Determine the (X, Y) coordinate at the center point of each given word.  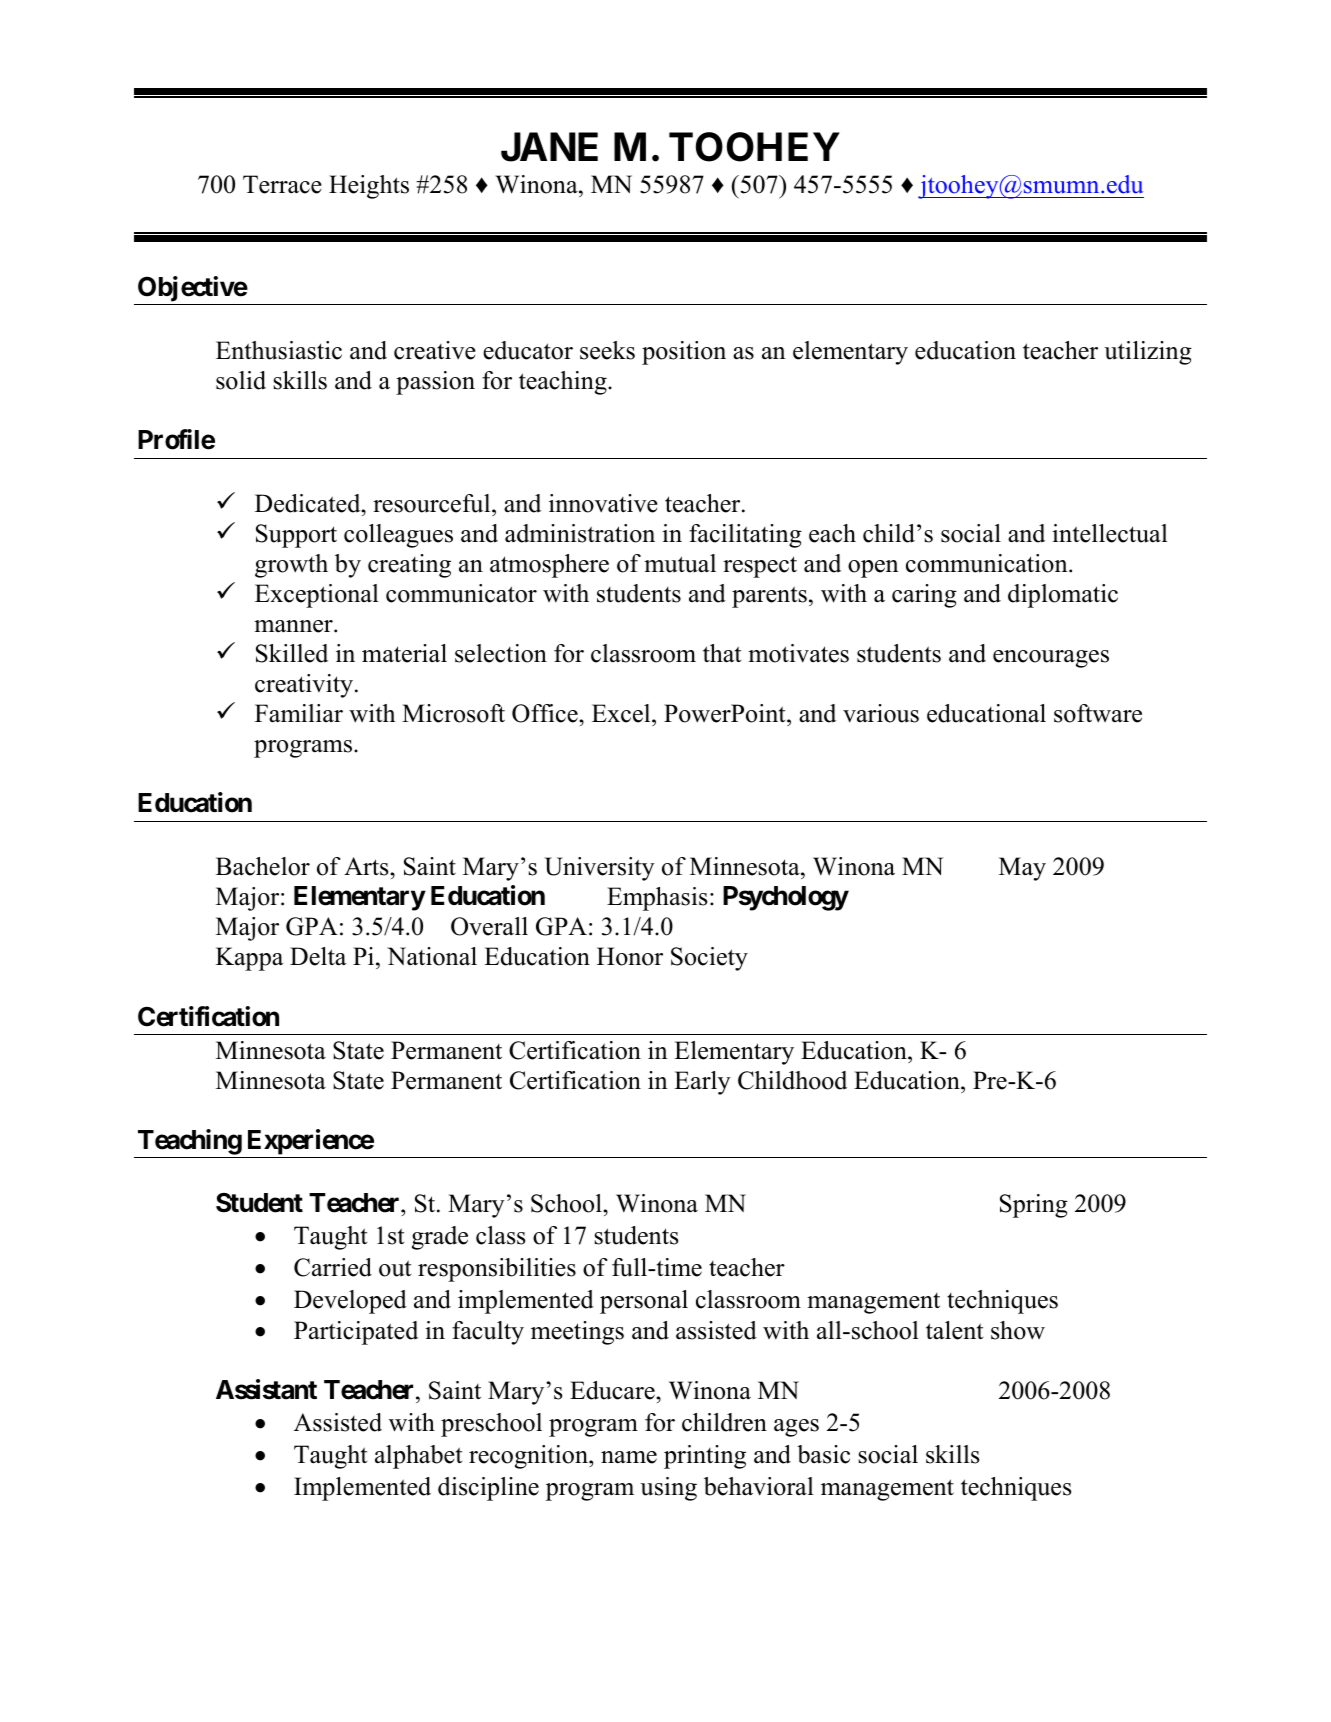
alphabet (418, 1457)
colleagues (398, 536)
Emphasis (657, 899)
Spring (1034, 1206)
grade (440, 1238)
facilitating (745, 536)
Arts (367, 866)
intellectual (1110, 533)
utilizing (1148, 353)
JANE (549, 147)
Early (702, 1083)
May (1022, 869)
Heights (369, 187)
